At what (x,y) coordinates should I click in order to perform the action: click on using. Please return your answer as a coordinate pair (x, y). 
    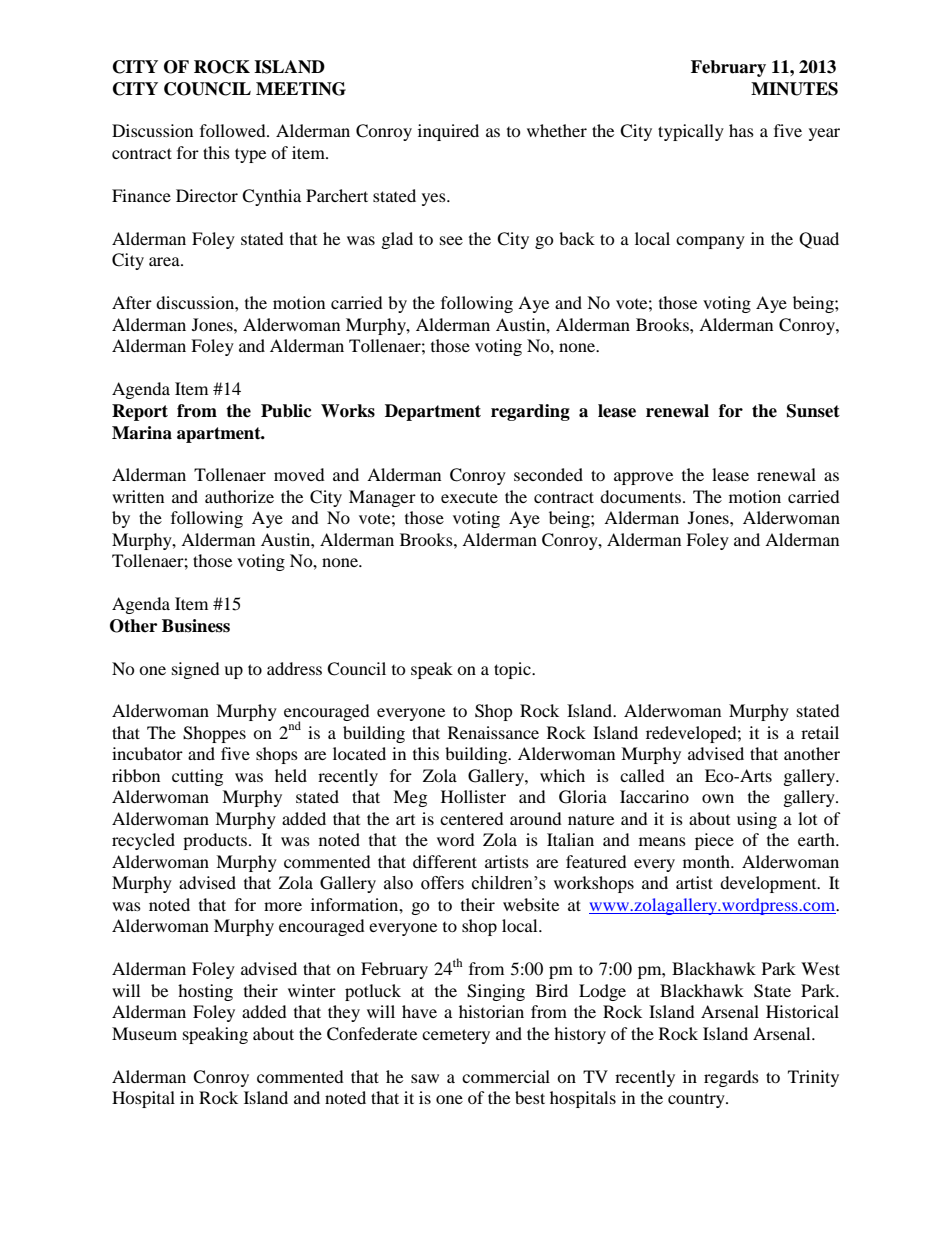
    Looking at the image, I should click on (757, 820).
